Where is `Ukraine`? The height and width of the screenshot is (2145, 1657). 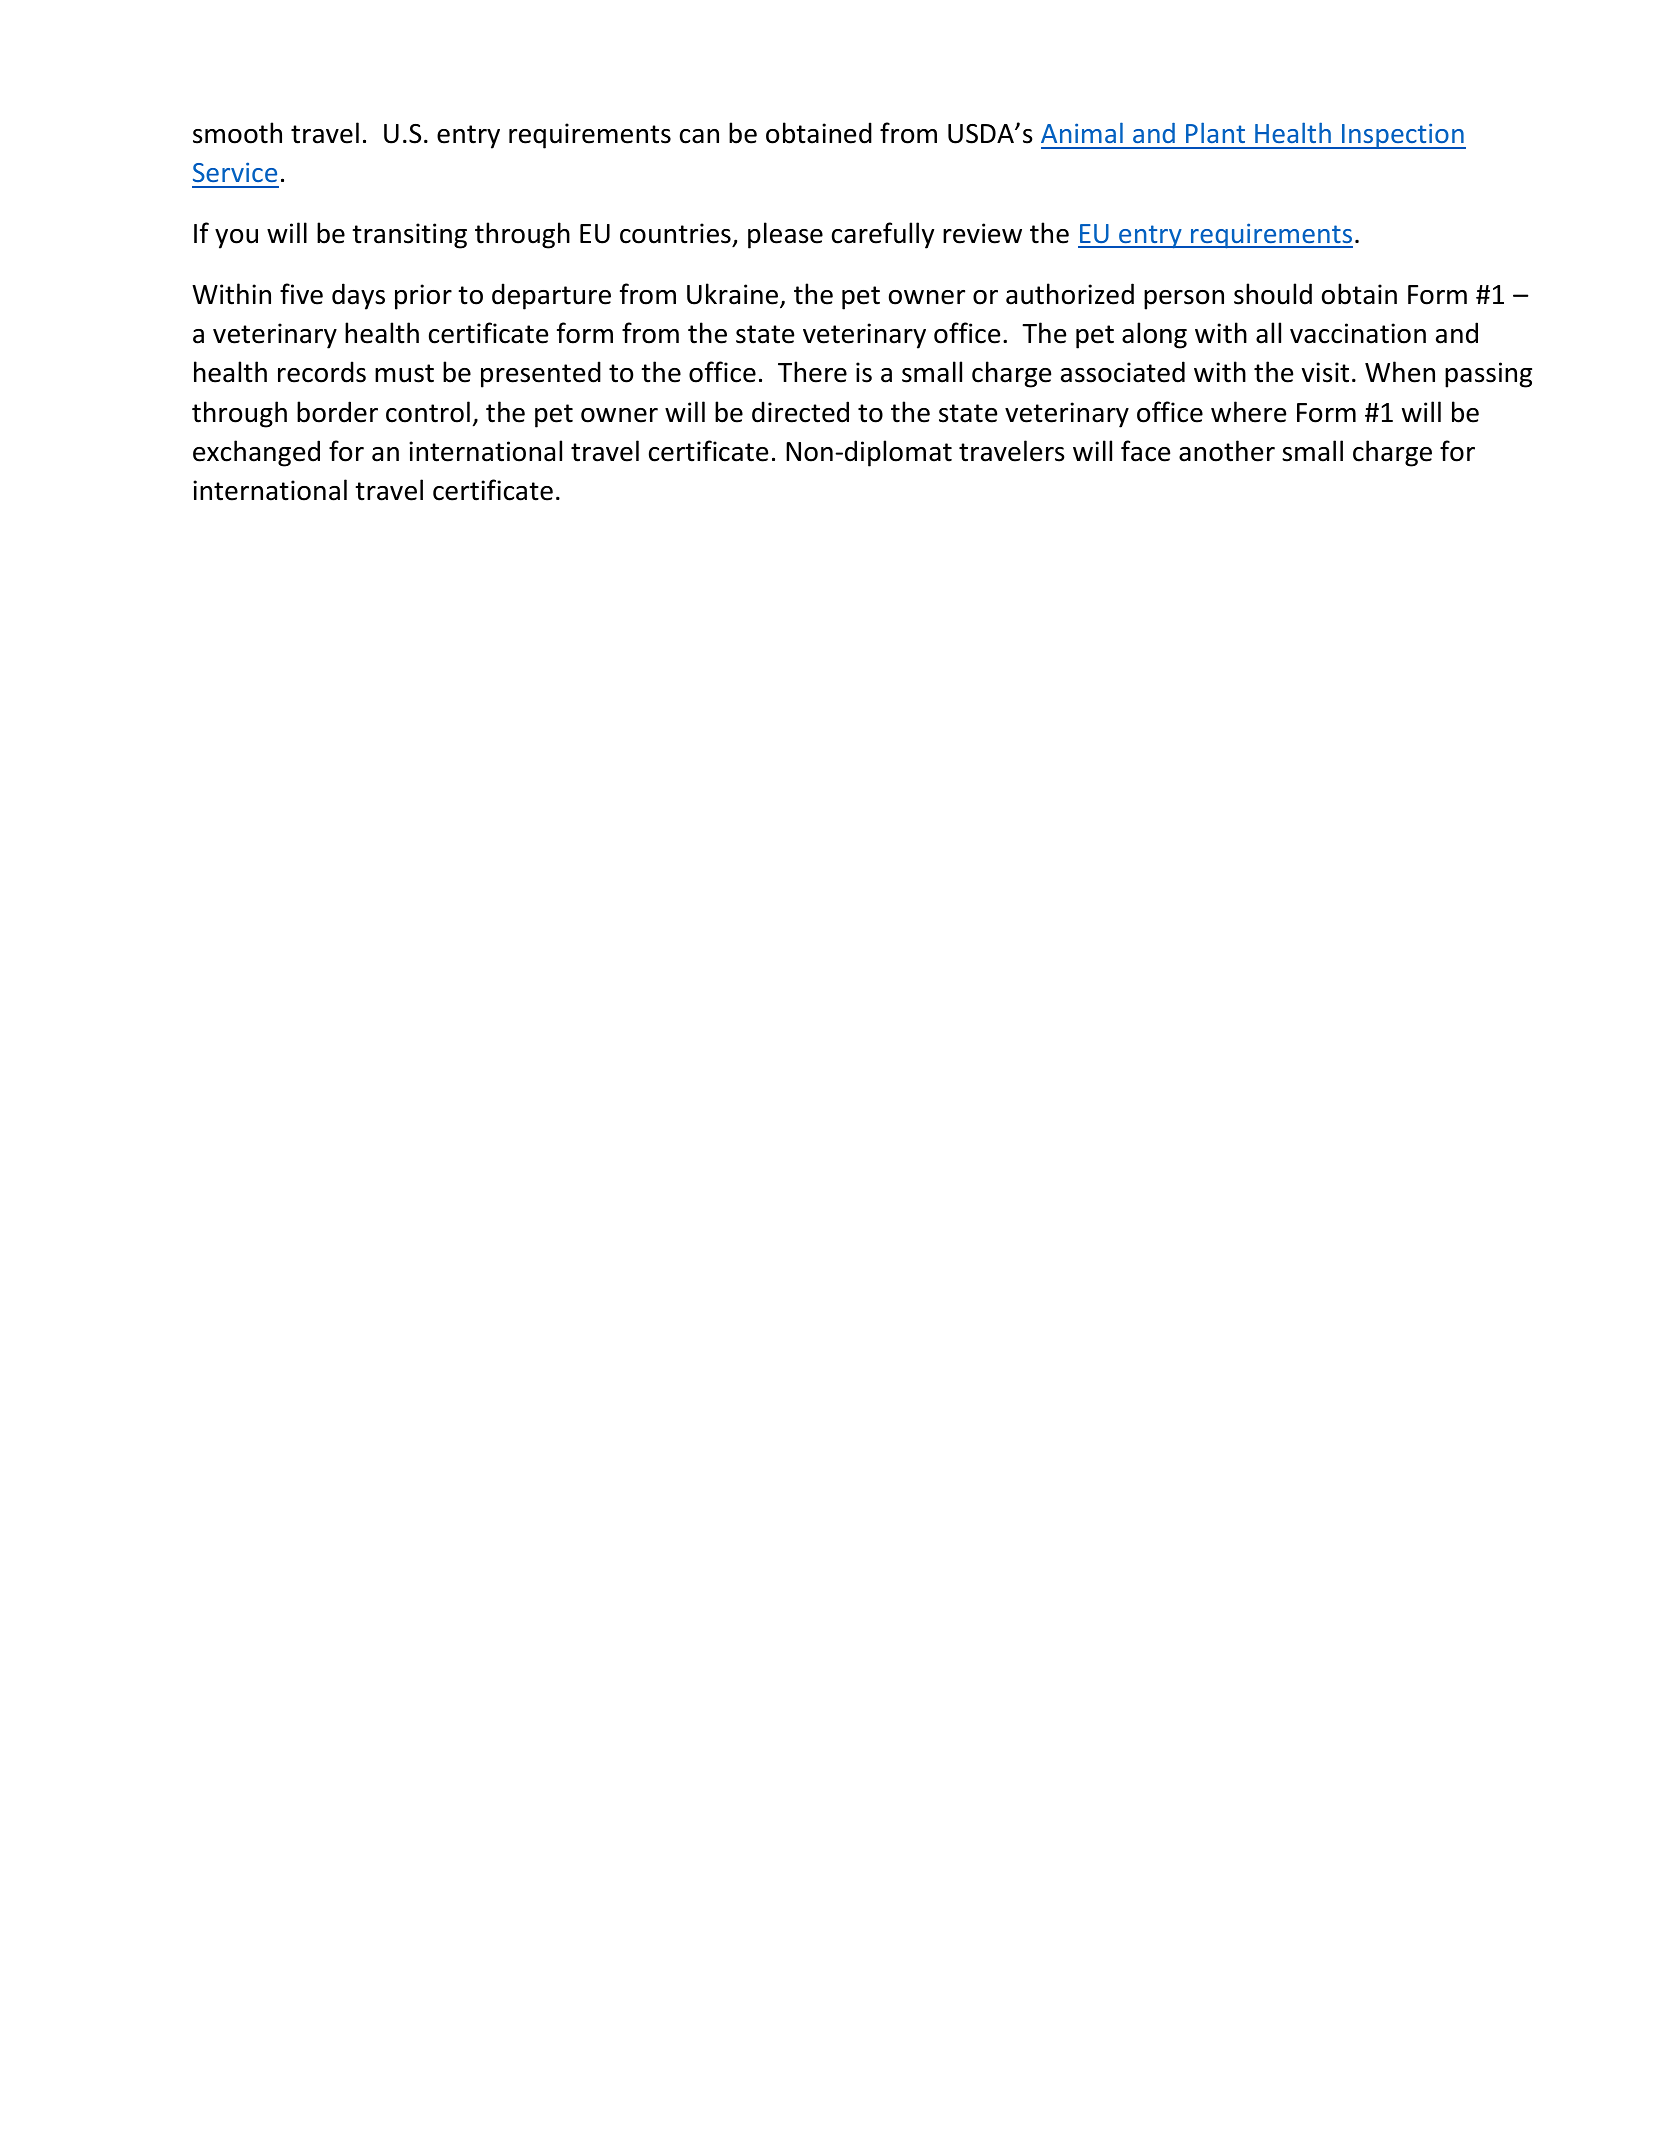
Ukraine is located at coordinates (734, 295).
